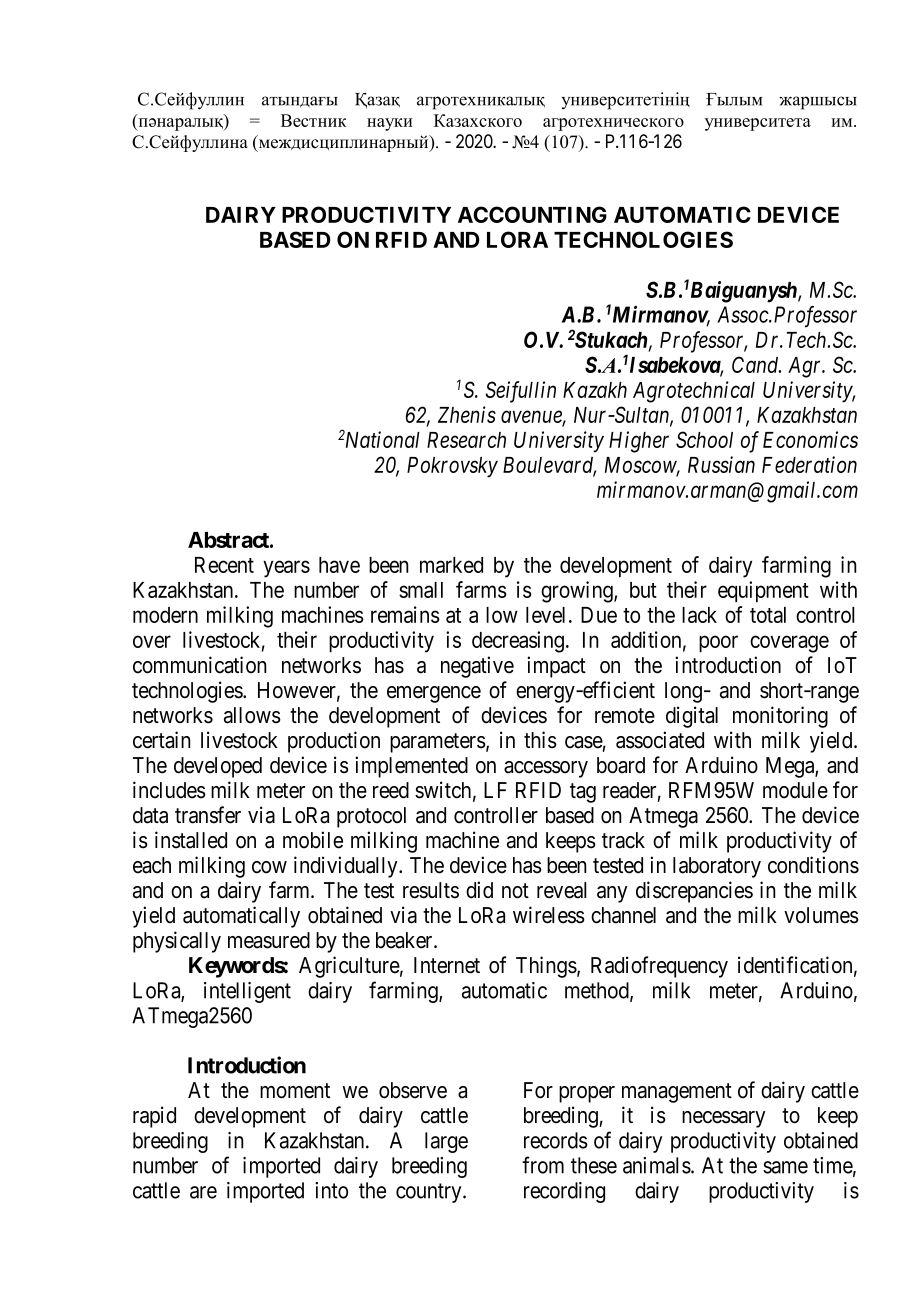 This image has height=1308, width=924. What do you see at coordinates (466, 440) in the image?
I see `Research` at bounding box center [466, 440].
